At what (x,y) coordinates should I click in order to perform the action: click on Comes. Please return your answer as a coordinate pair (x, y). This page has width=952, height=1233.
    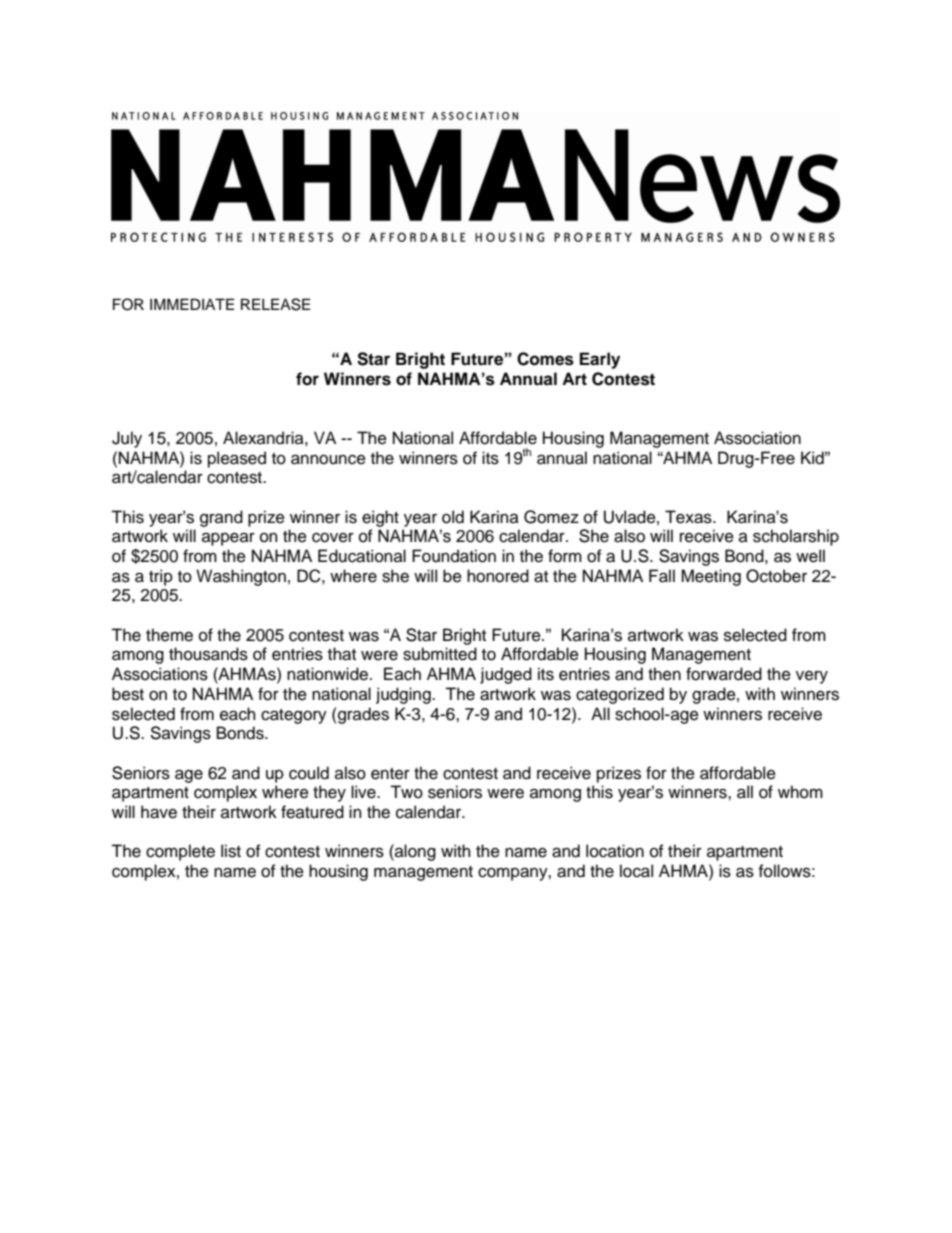
    Looking at the image, I should click on (545, 359).
